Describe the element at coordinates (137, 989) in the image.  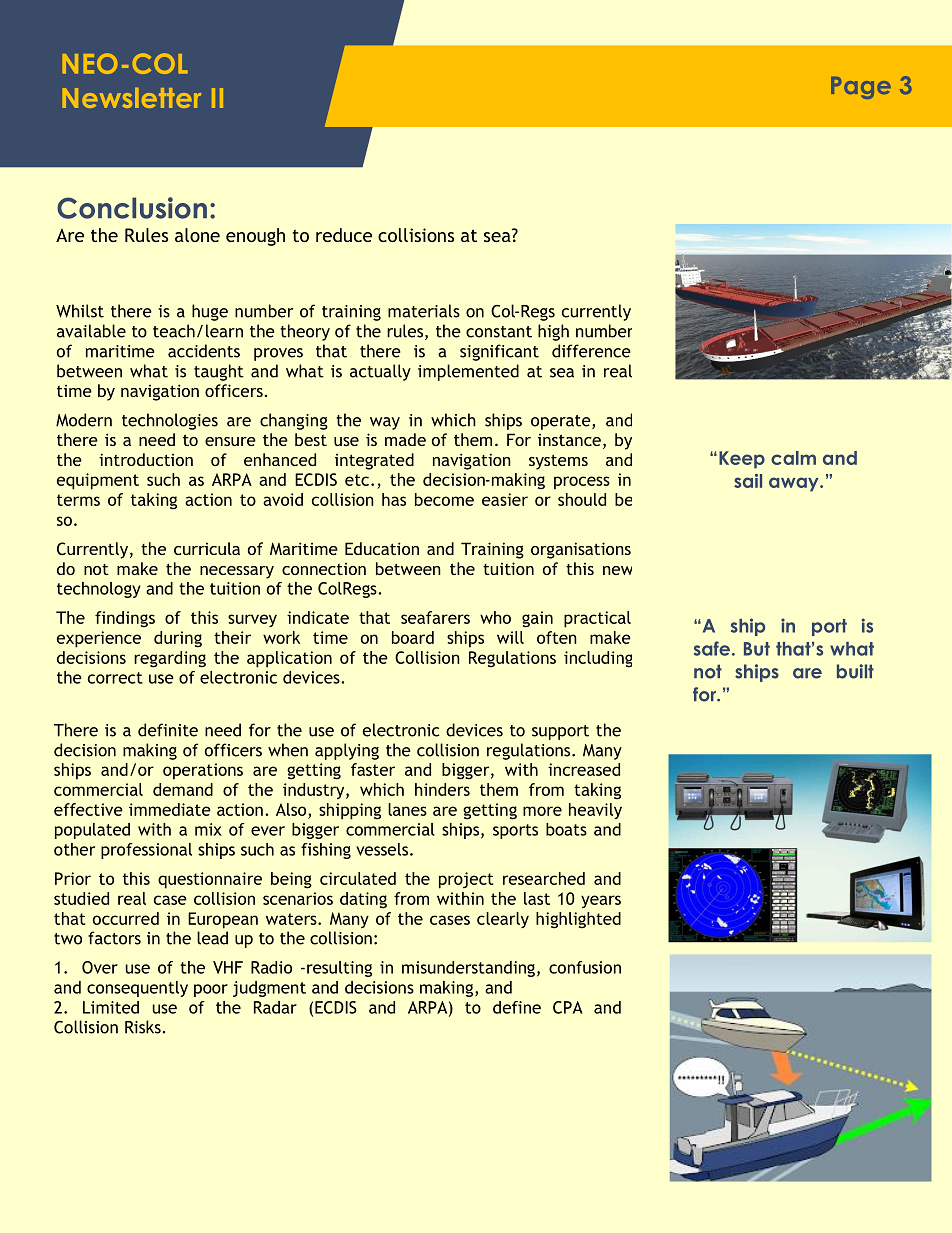
I see `consequently` at that location.
